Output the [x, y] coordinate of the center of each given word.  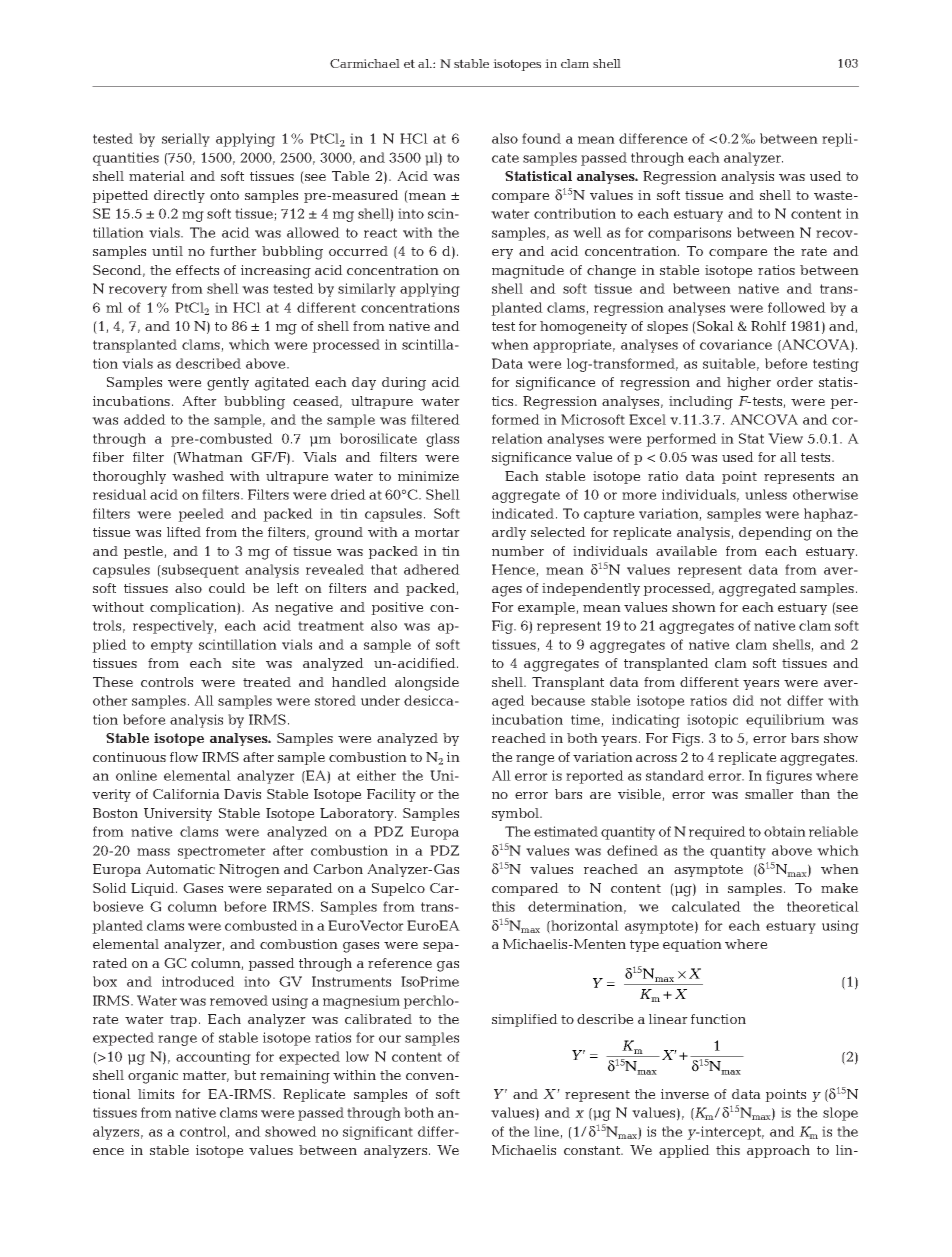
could [227, 588]
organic [153, 1077]
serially [186, 140]
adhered [432, 569]
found [541, 138]
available [686, 551]
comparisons [689, 234]
